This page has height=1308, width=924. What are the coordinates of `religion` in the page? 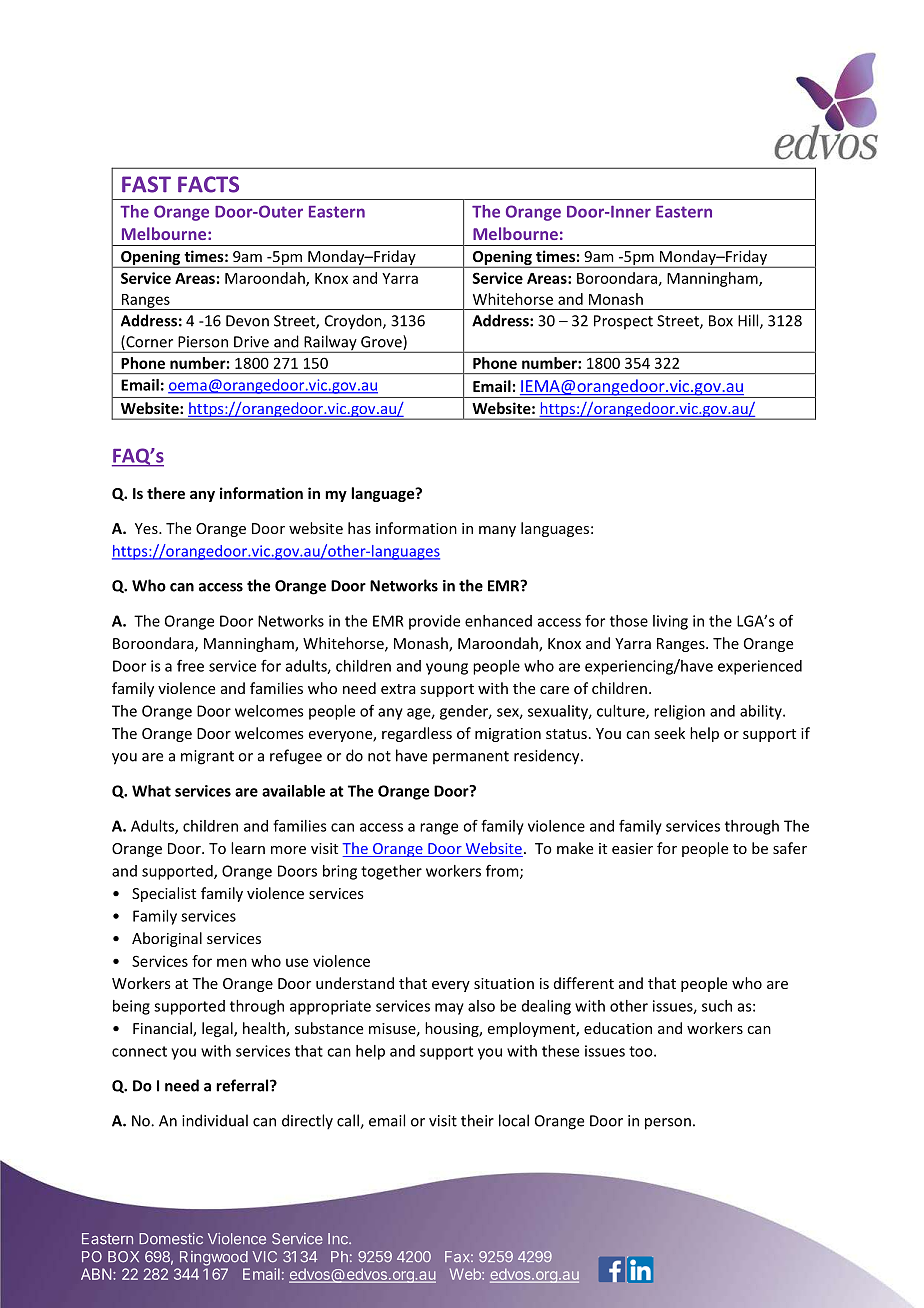 It's located at (679, 712).
